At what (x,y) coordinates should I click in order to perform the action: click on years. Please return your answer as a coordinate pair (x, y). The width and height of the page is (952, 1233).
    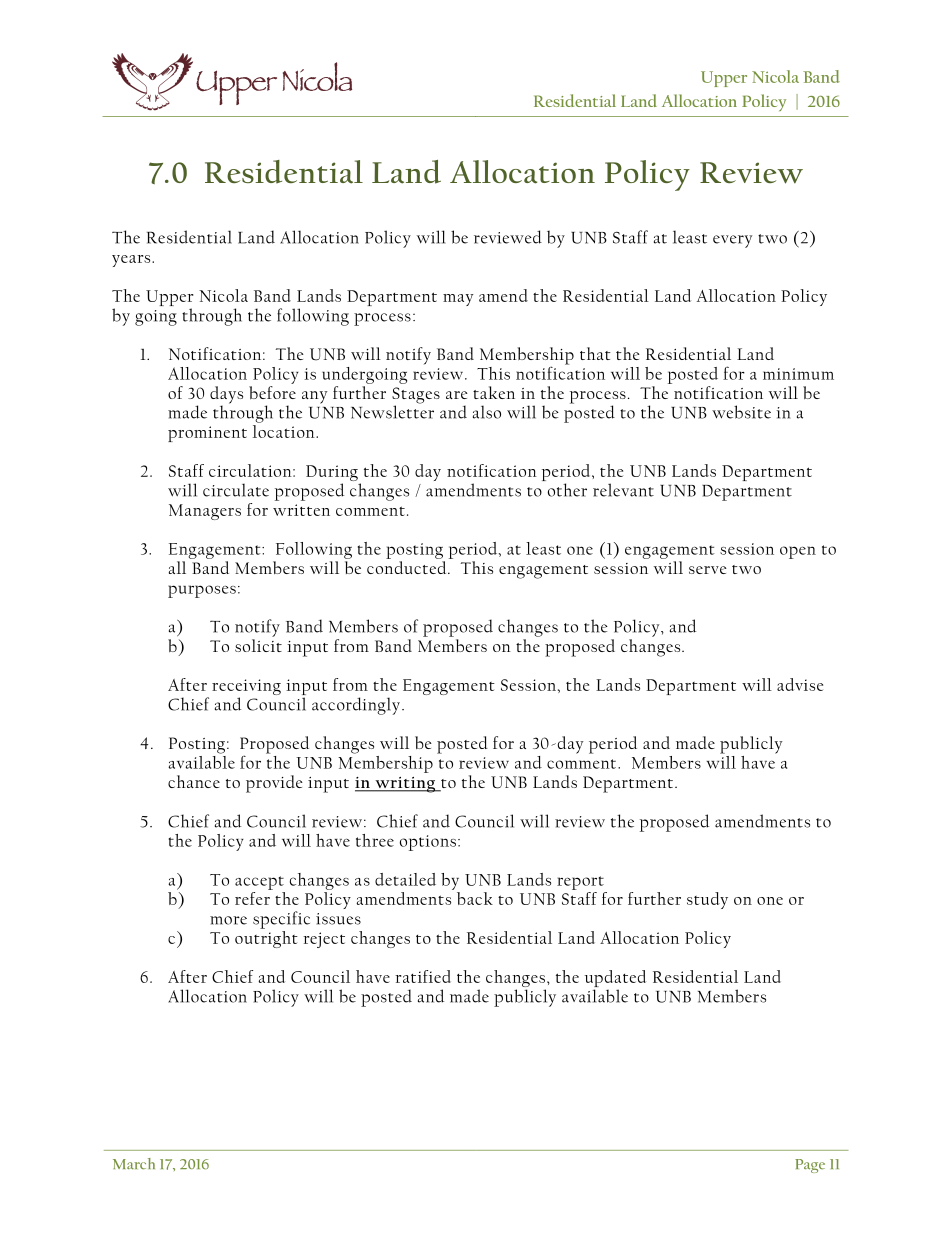
    Looking at the image, I should click on (132, 261).
